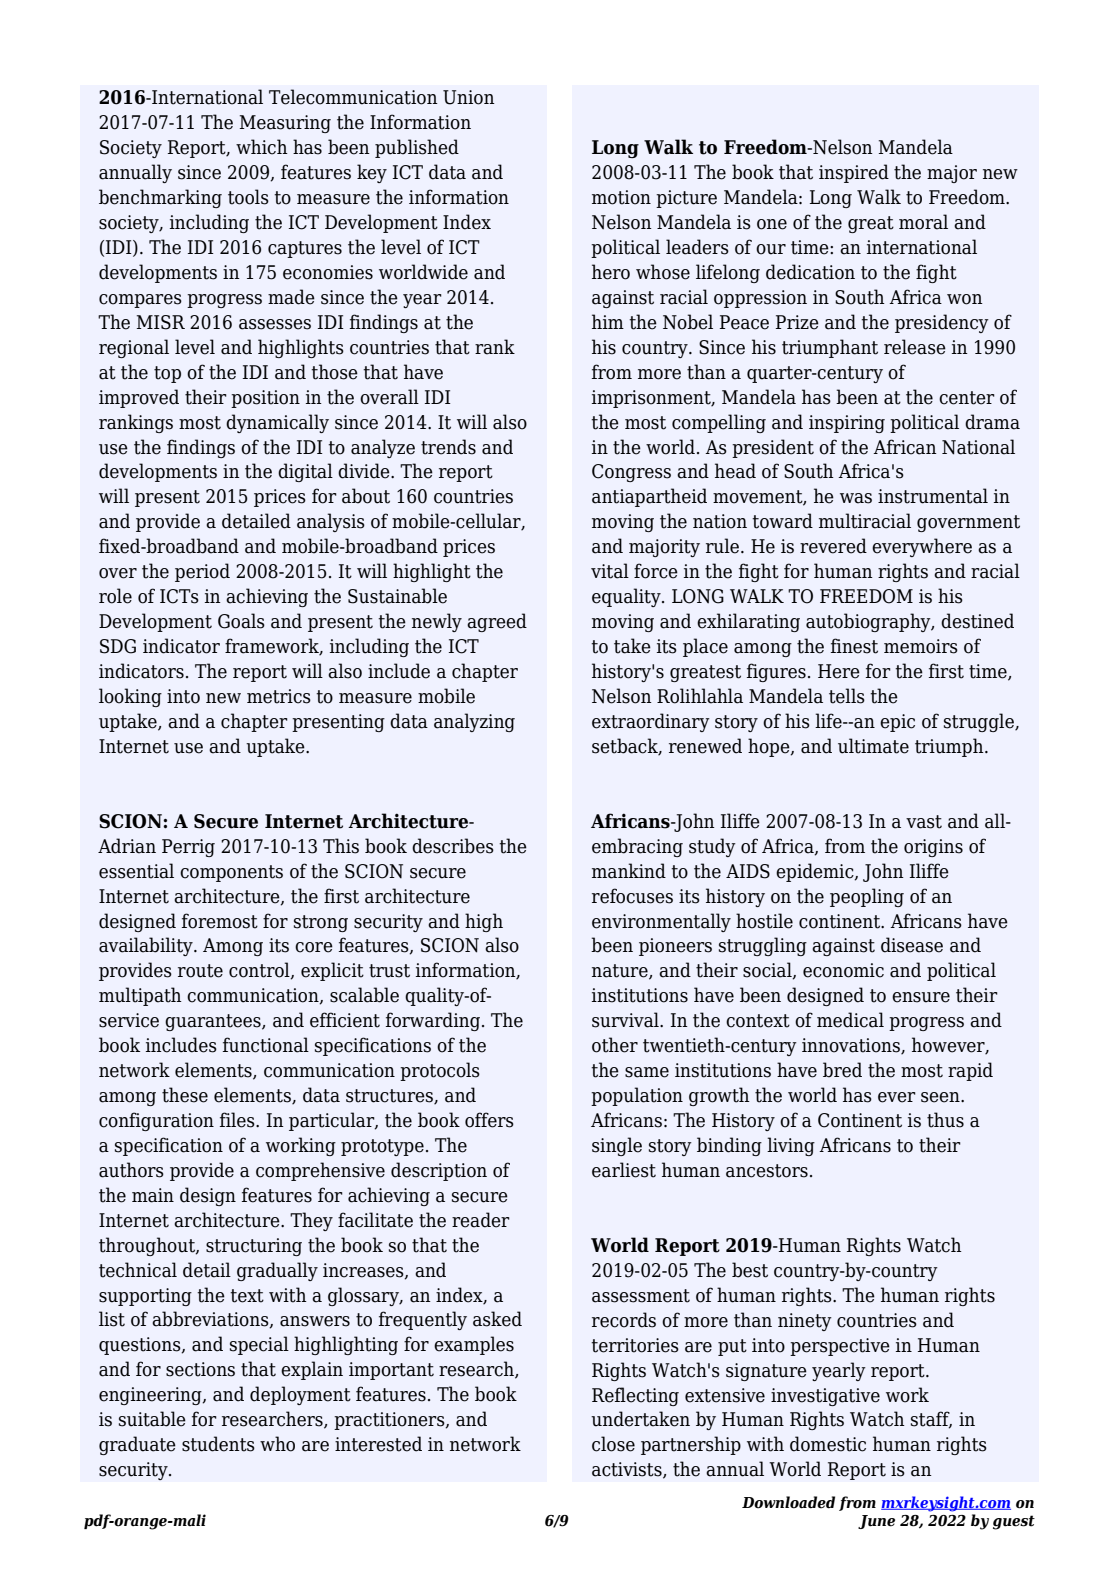 The image size is (1119, 1582). Describe the element at coordinates (921, 646) in the screenshot. I see `memoirs` at that location.
